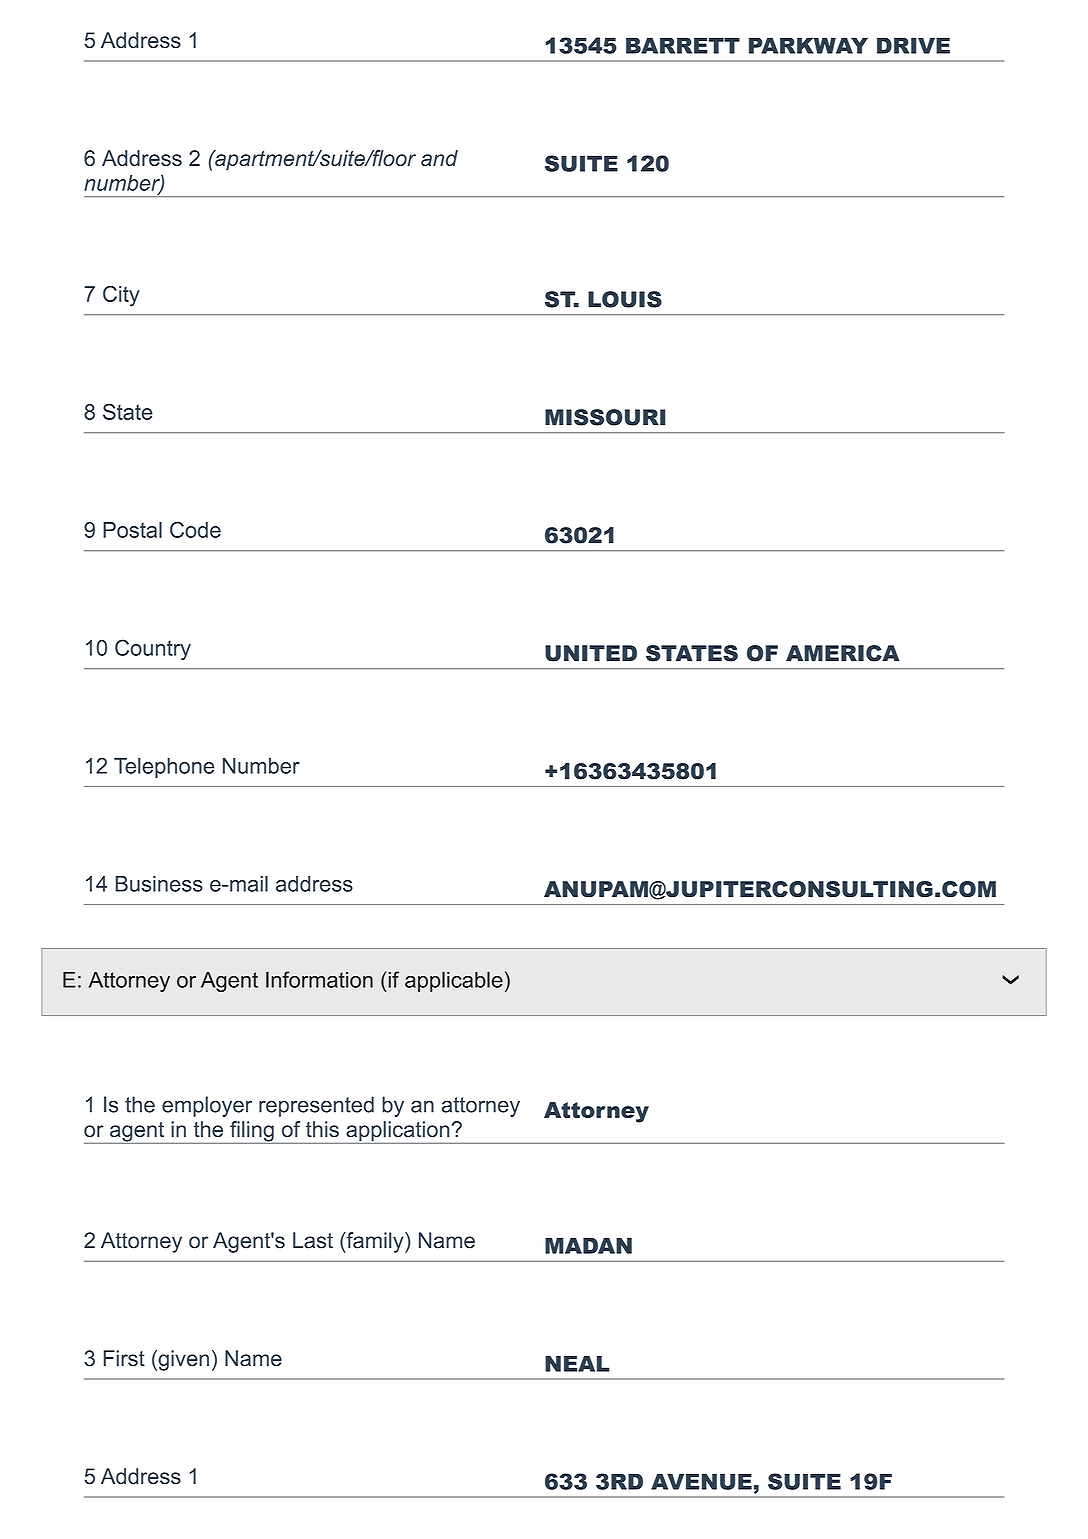 The height and width of the screenshot is (1539, 1088). What do you see at coordinates (625, 299) in the screenshot?
I see `LOUIS` at bounding box center [625, 299].
